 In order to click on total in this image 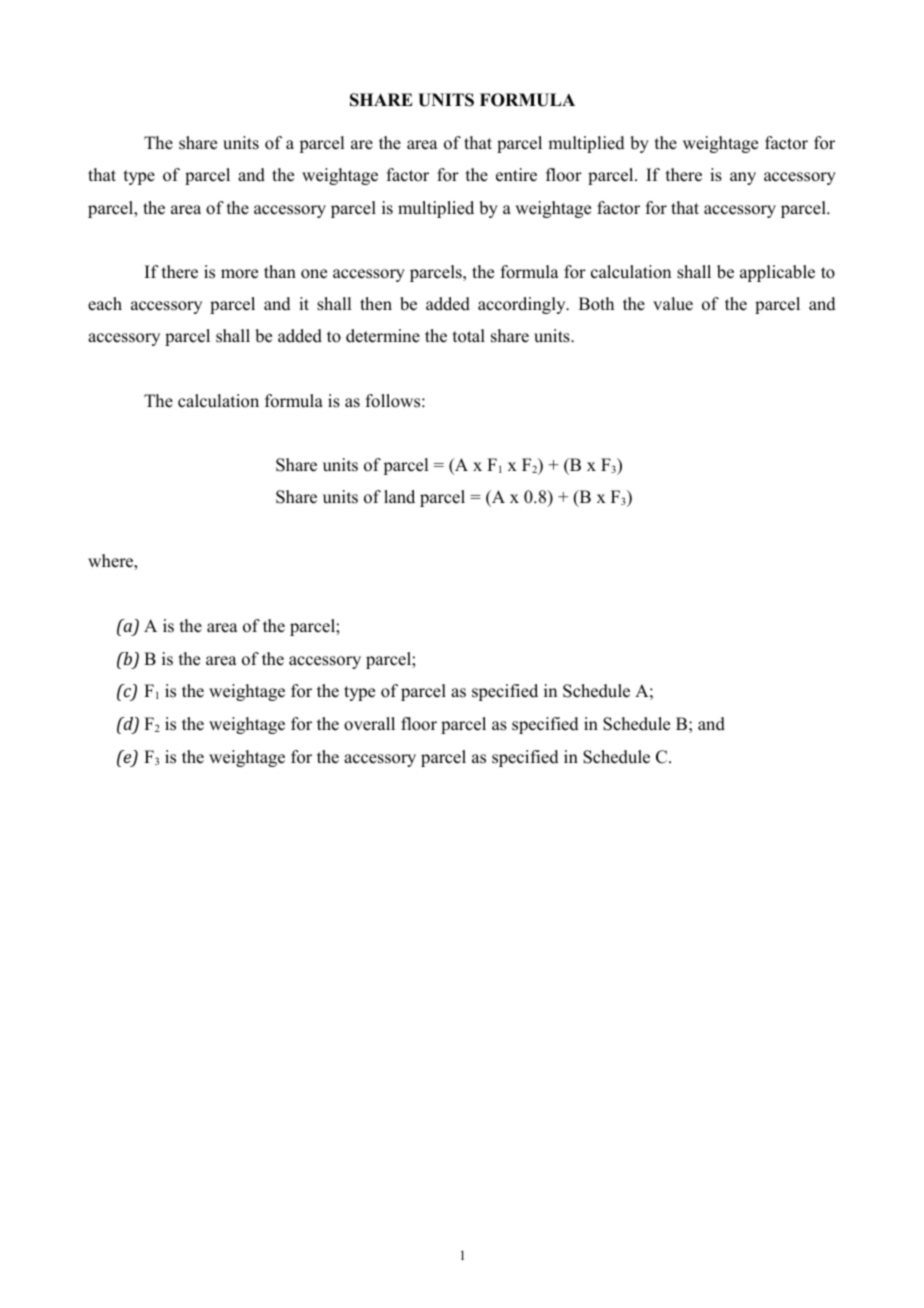, I will do `click(469, 336)`.
